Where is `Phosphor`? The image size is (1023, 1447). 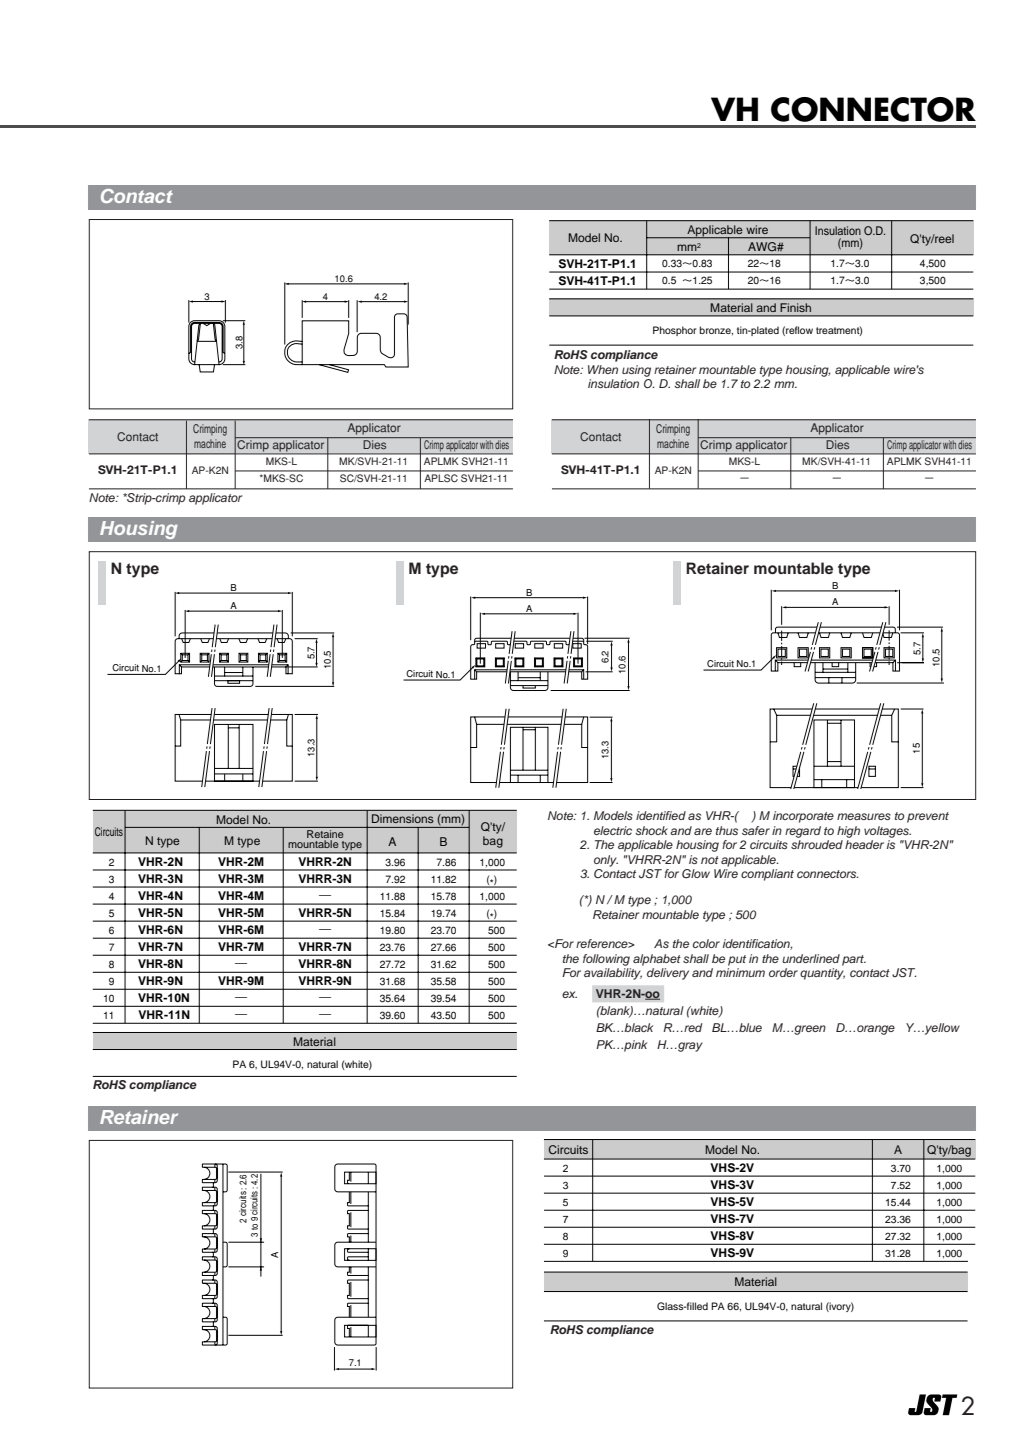 Phosphor is located at coordinates (675, 331).
